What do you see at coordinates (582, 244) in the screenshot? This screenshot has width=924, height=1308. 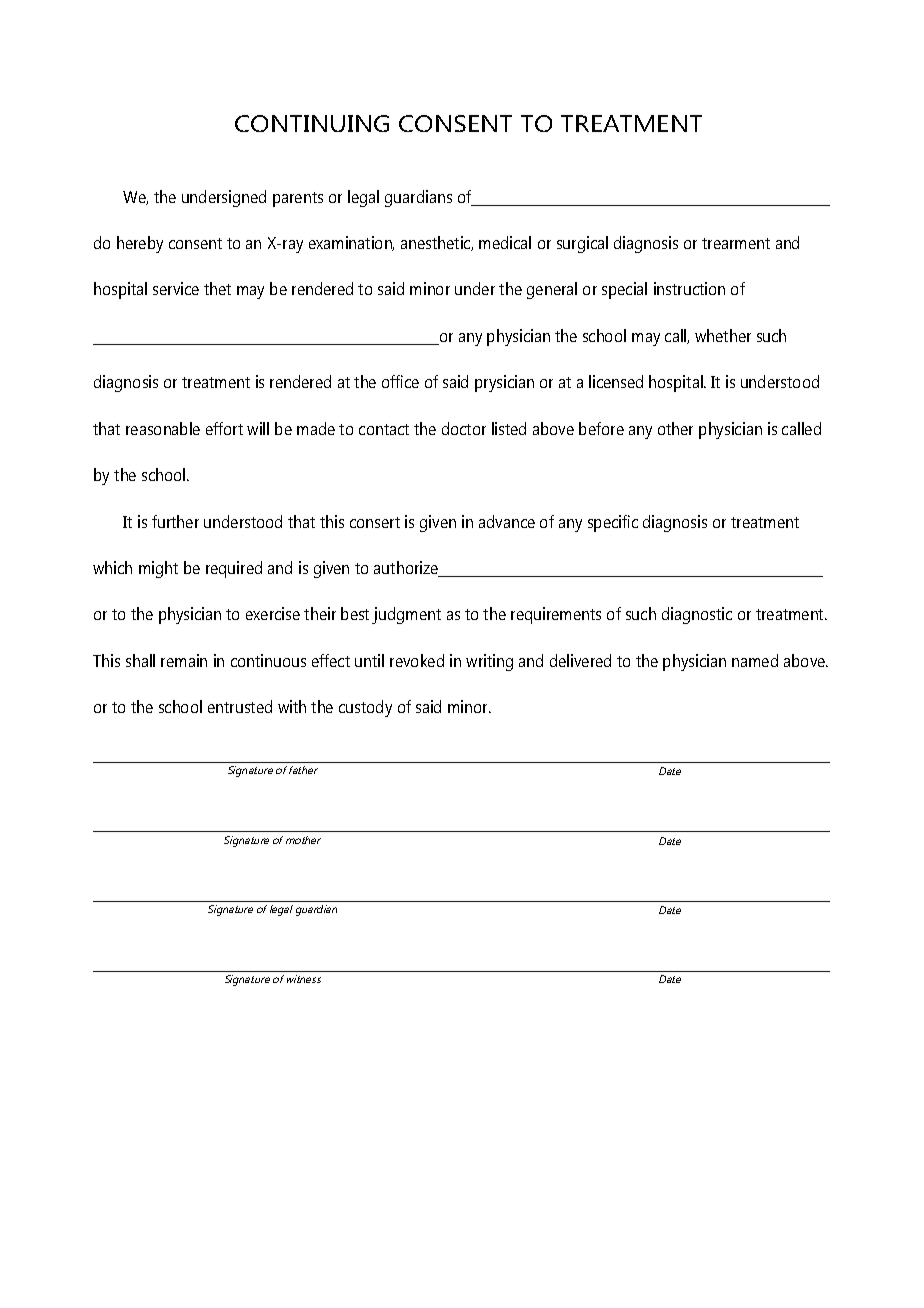 I see `surgical` at bounding box center [582, 244].
